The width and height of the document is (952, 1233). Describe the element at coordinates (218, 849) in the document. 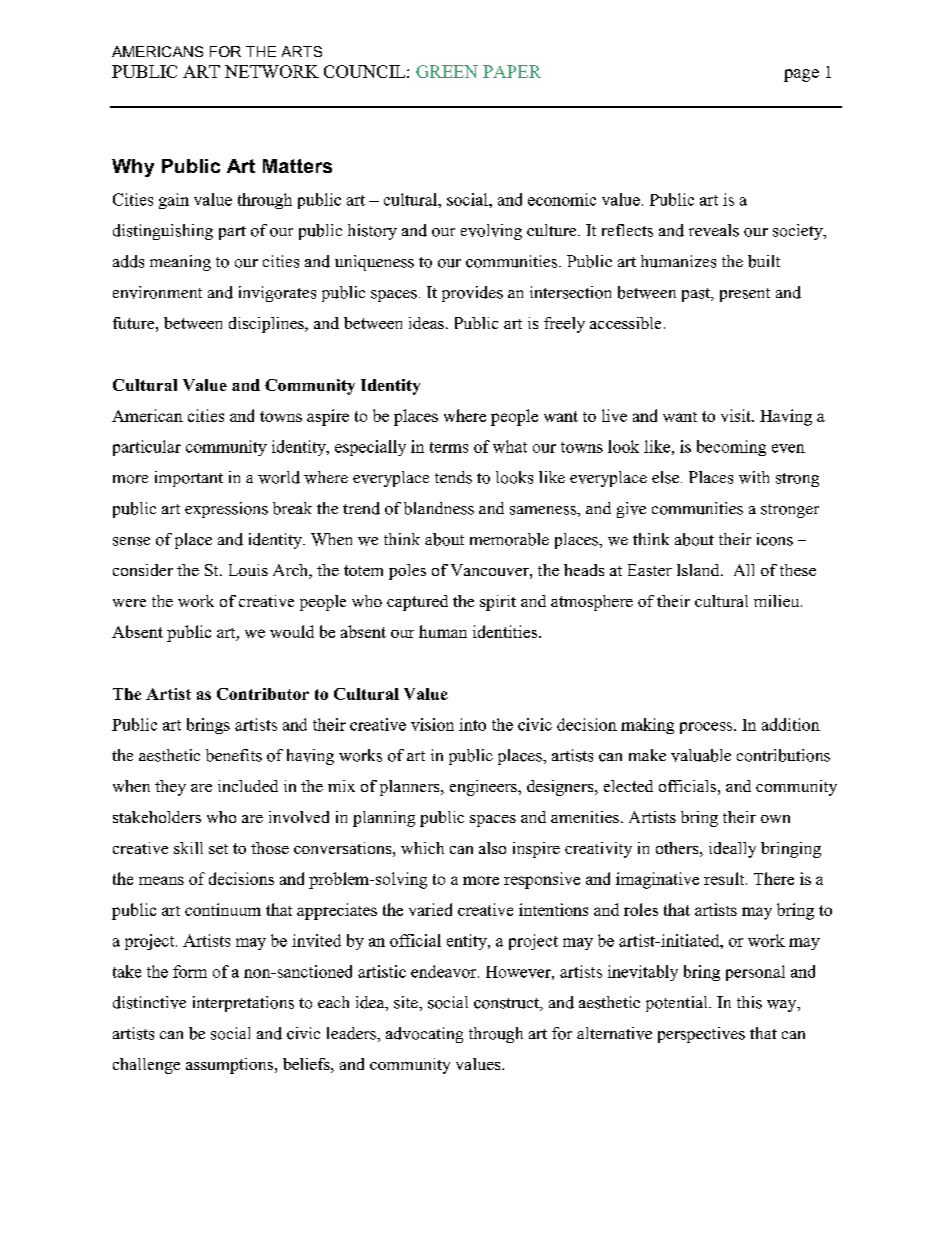

I see `set` at that location.
